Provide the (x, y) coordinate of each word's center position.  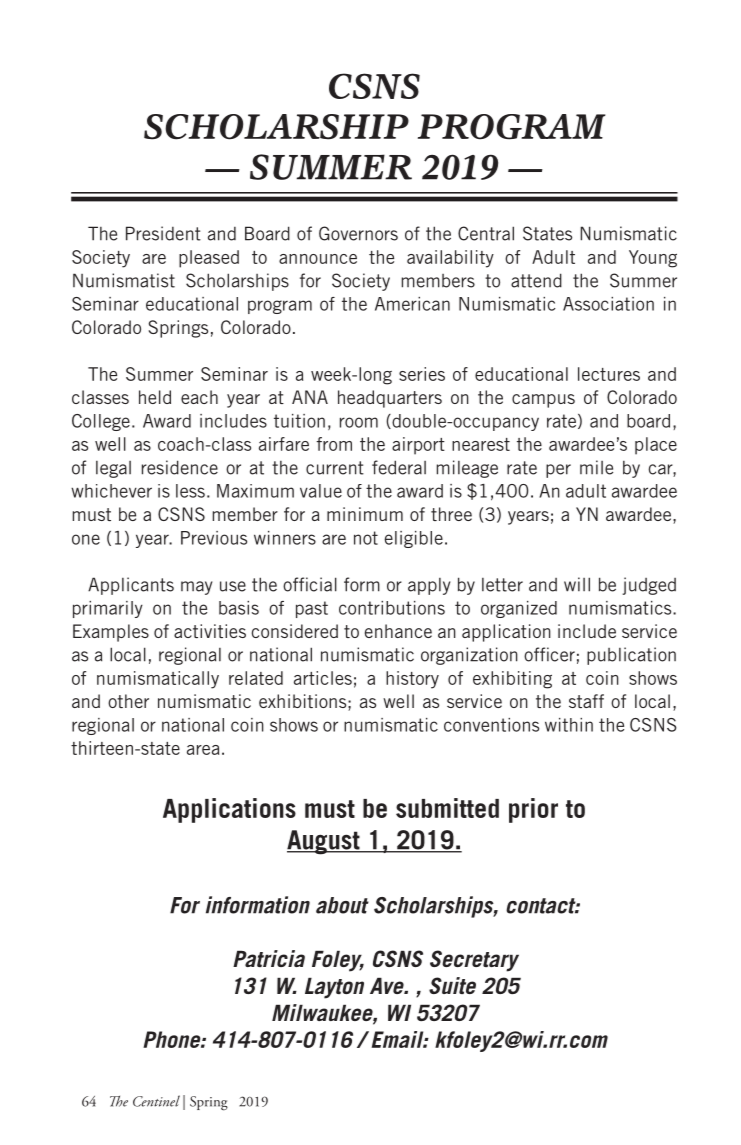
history (412, 680)
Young (653, 259)
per (558, 471)
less (190, 491)
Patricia (269, 958)
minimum (365, 514)
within (569, 725)
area (203, 750)
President (163, 233)
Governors (358, 233)
